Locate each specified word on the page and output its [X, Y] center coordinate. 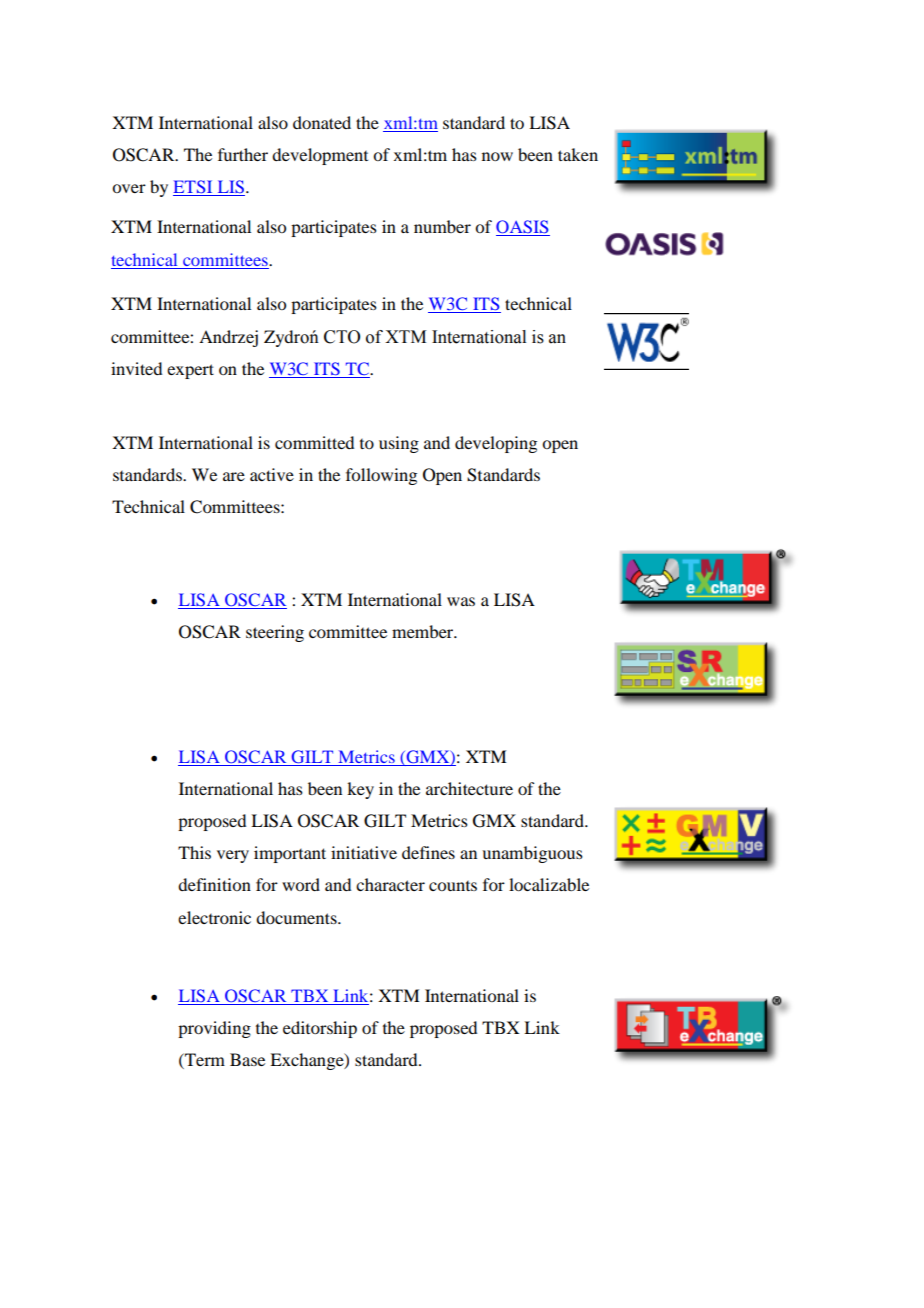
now [497, 156]
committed [314, 442]
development [320, 156]
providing [214, 1029]
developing [496, 444]
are [234, 476]
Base [247, 1059]
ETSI [194, 188]
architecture [469, 788]
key [360, 790]
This [194, 852]
